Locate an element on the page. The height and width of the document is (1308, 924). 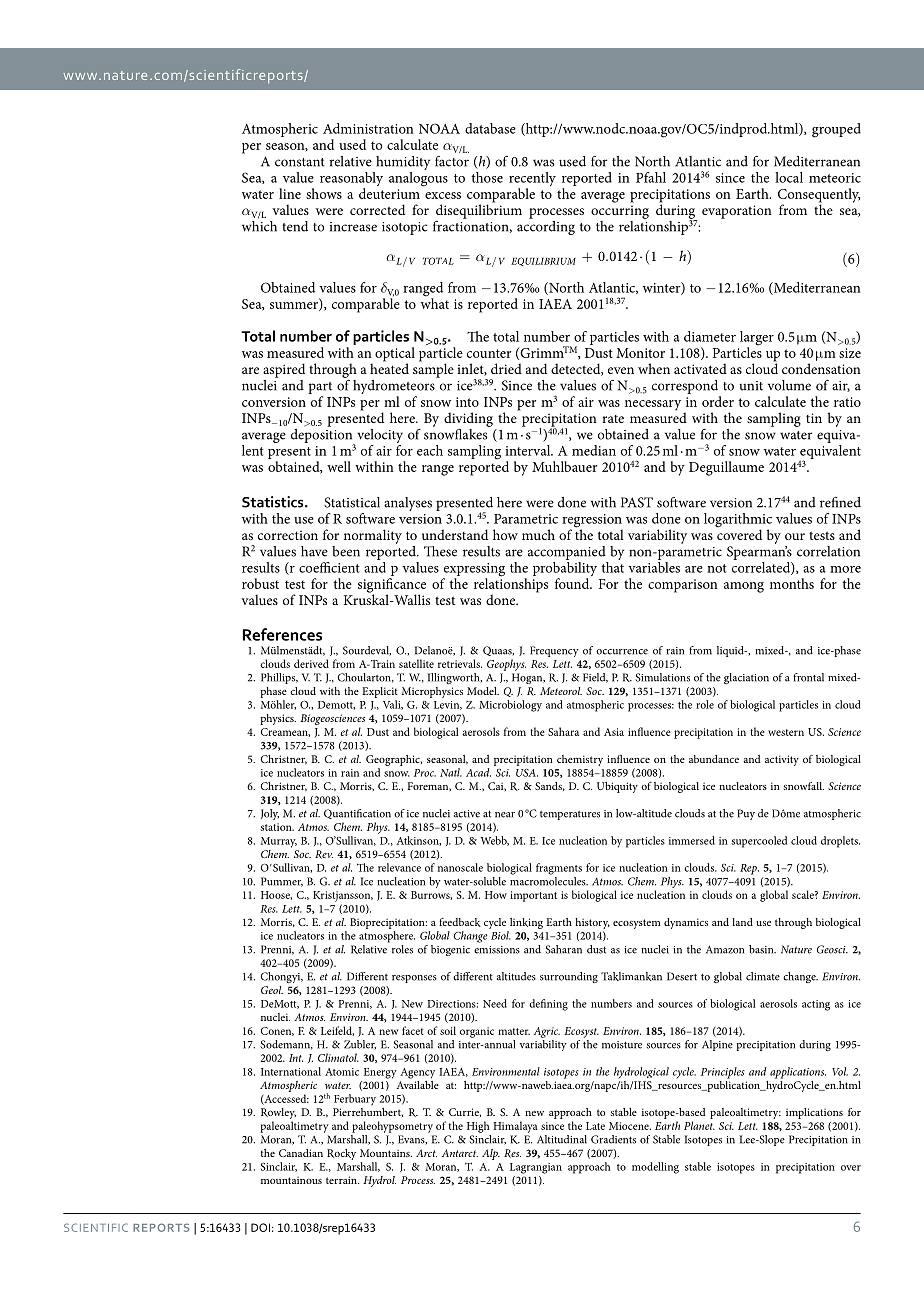
deposition is located at coordinates (323, 435).
